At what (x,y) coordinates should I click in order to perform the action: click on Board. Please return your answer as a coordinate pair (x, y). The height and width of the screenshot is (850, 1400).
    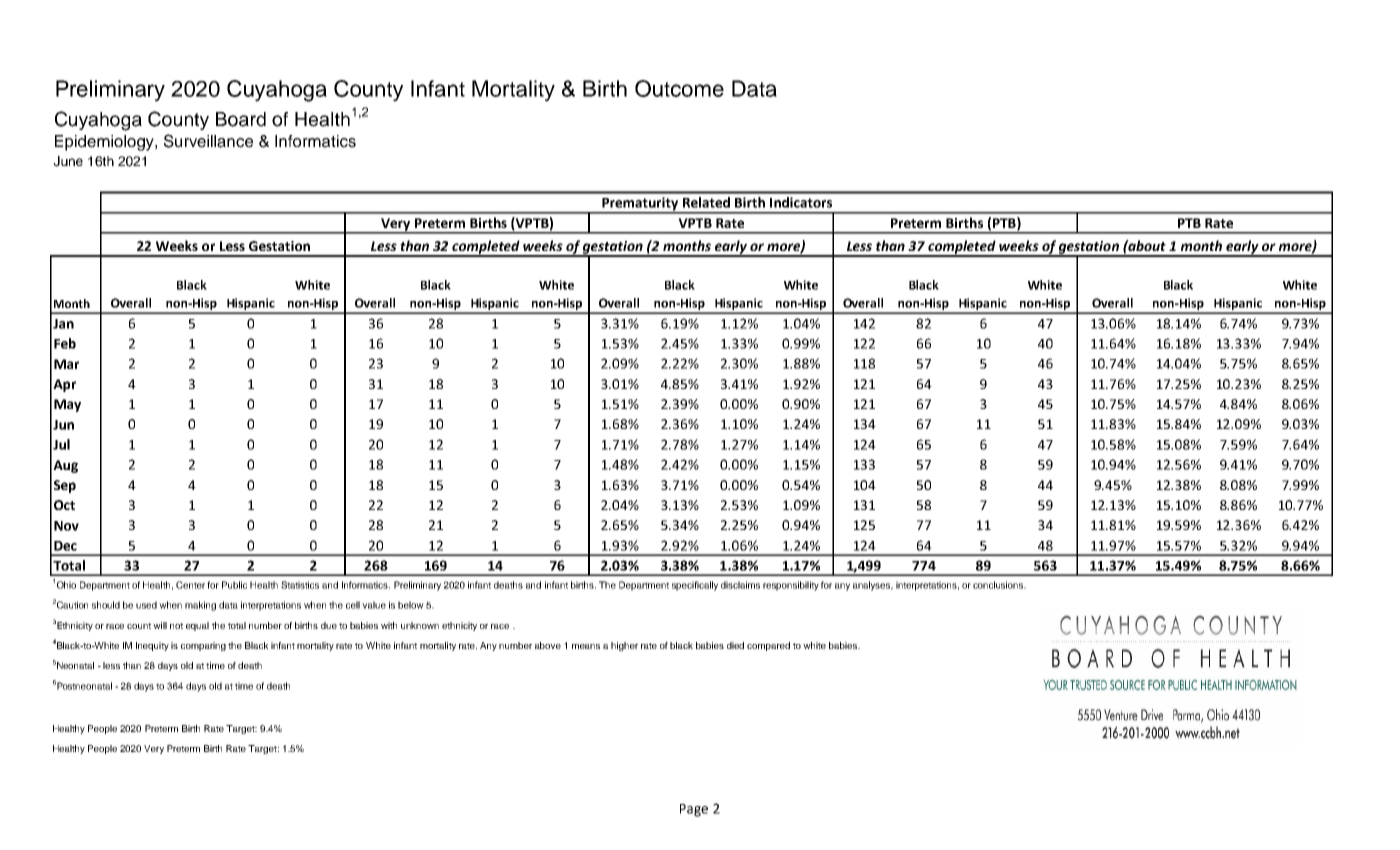
    Looking at the image, I should click on (241, 119).
